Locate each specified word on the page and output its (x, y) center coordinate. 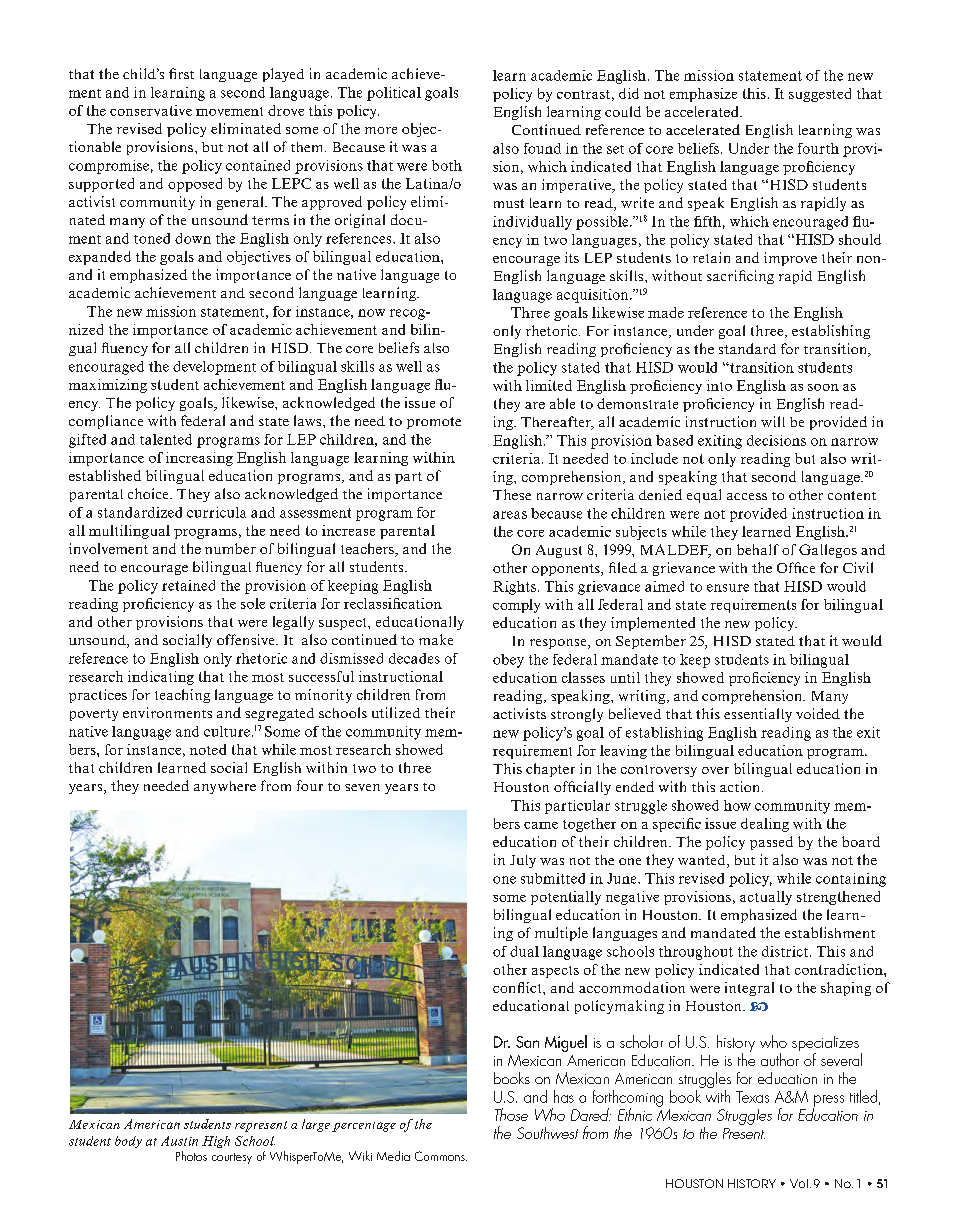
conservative (151, 110)
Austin (179, 1141)
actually (766, 898)
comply (516, 606)
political (394, 94)
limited (549, 385)
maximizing (108, 386)
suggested (820, 95)
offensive (247, 639)
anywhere (225, 787)
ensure (728, 588)
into (719, 385)
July (523, 861)
